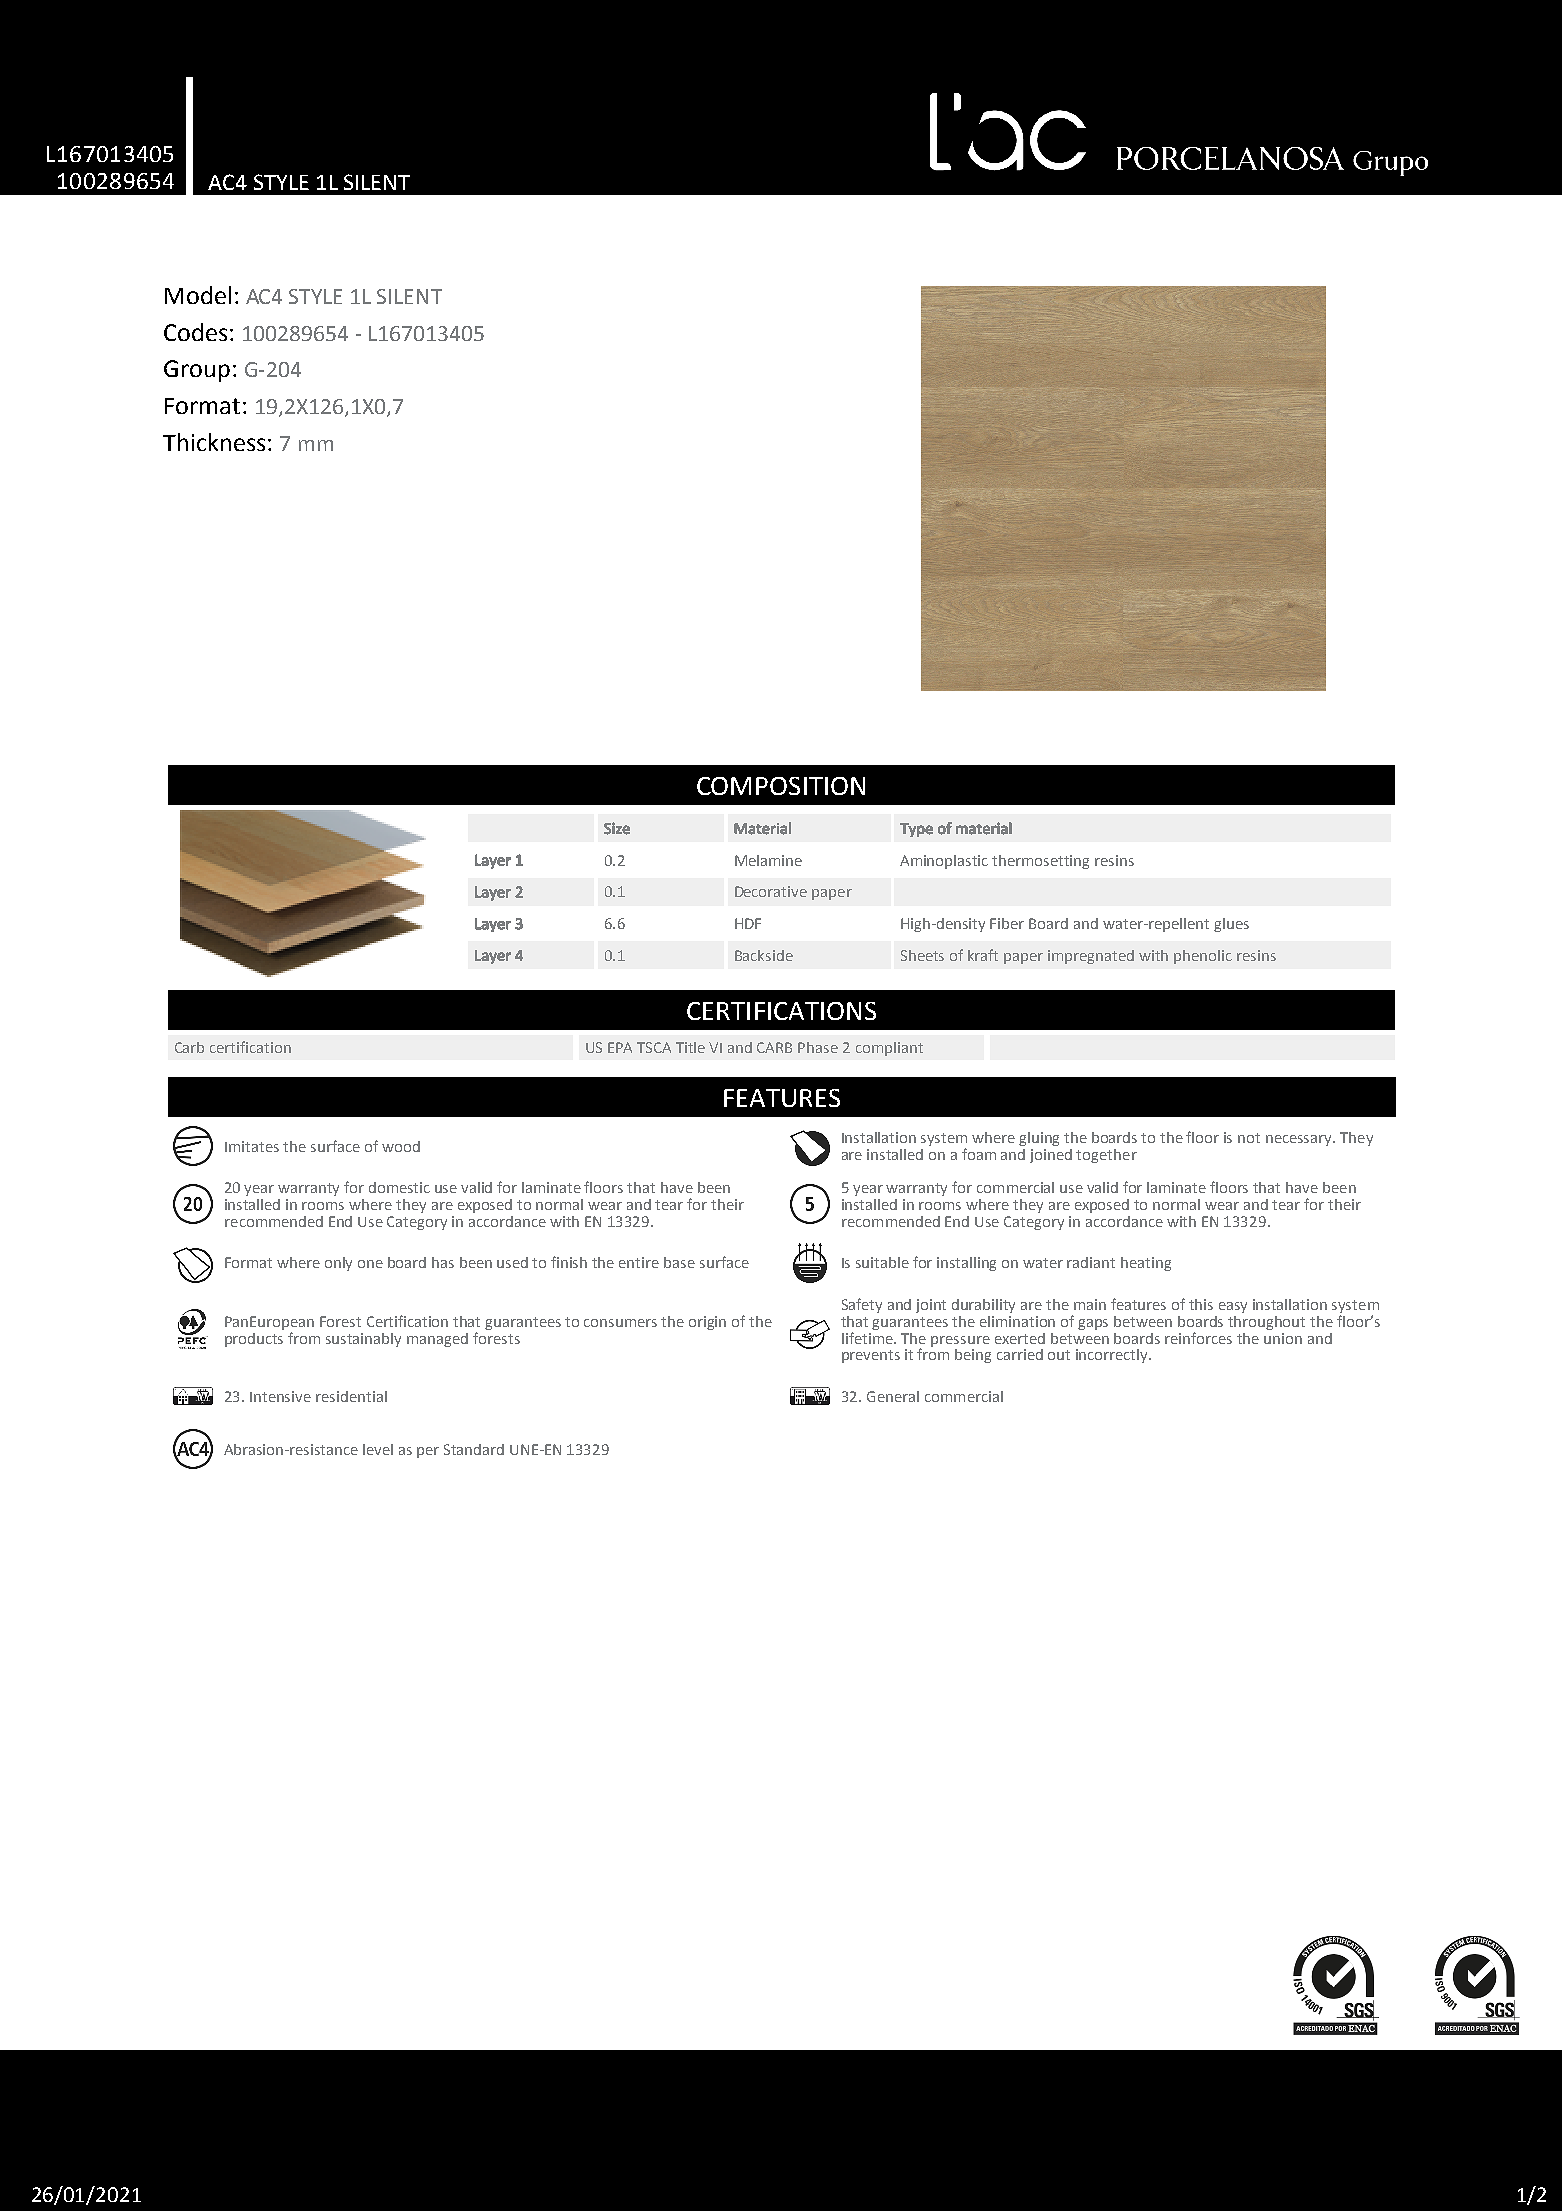 The height and width of the document is (2211, 1563). Describe the element at coordinates (781, 786) in the document. I see `COMPOSITION` at that location.
